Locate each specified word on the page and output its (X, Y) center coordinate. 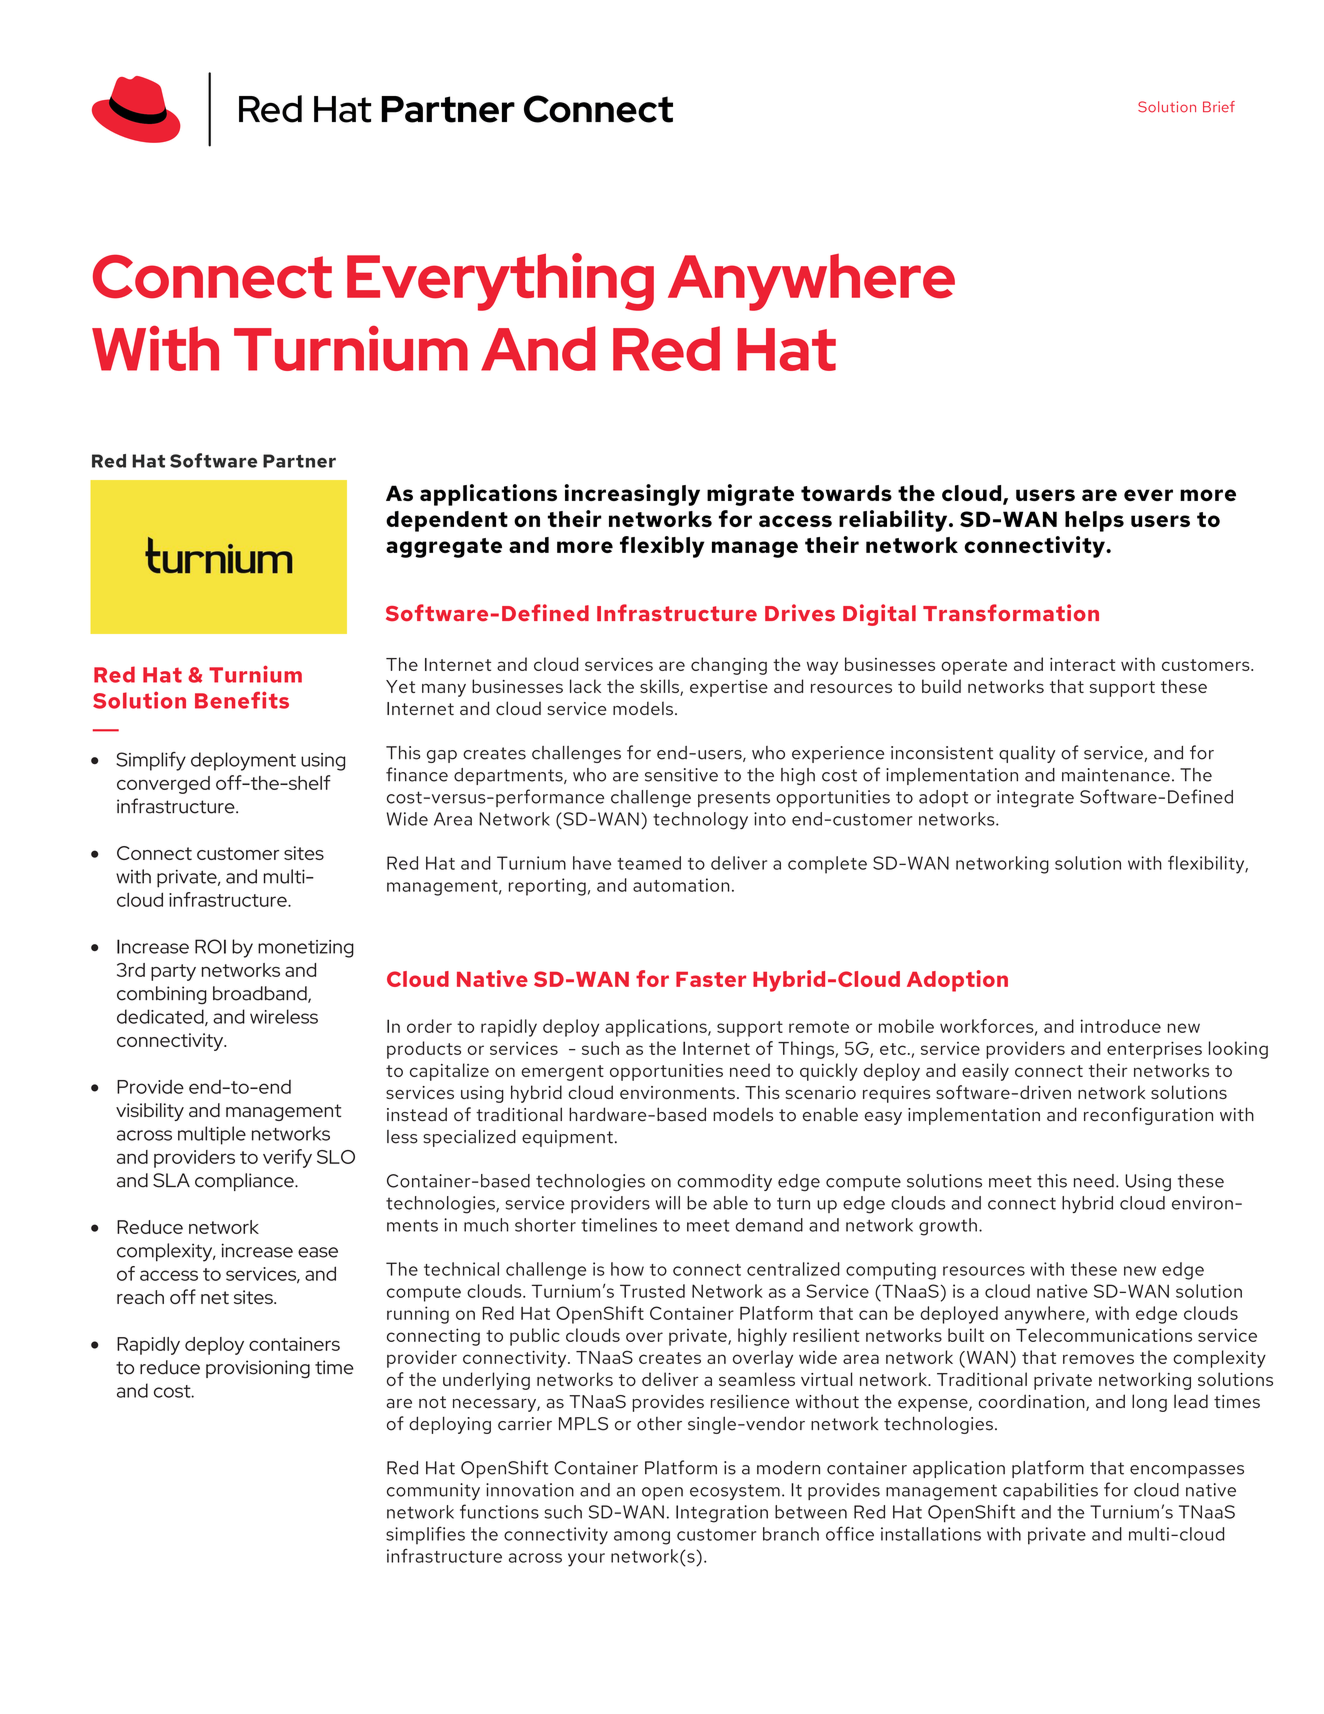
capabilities (1050, 1491)
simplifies (425, 1535)
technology (700, 821)
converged (163, 785)
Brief (1219, 107)
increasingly (632, 495)
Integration (722, 1514)
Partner (299, 461)
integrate (1035, 799)
